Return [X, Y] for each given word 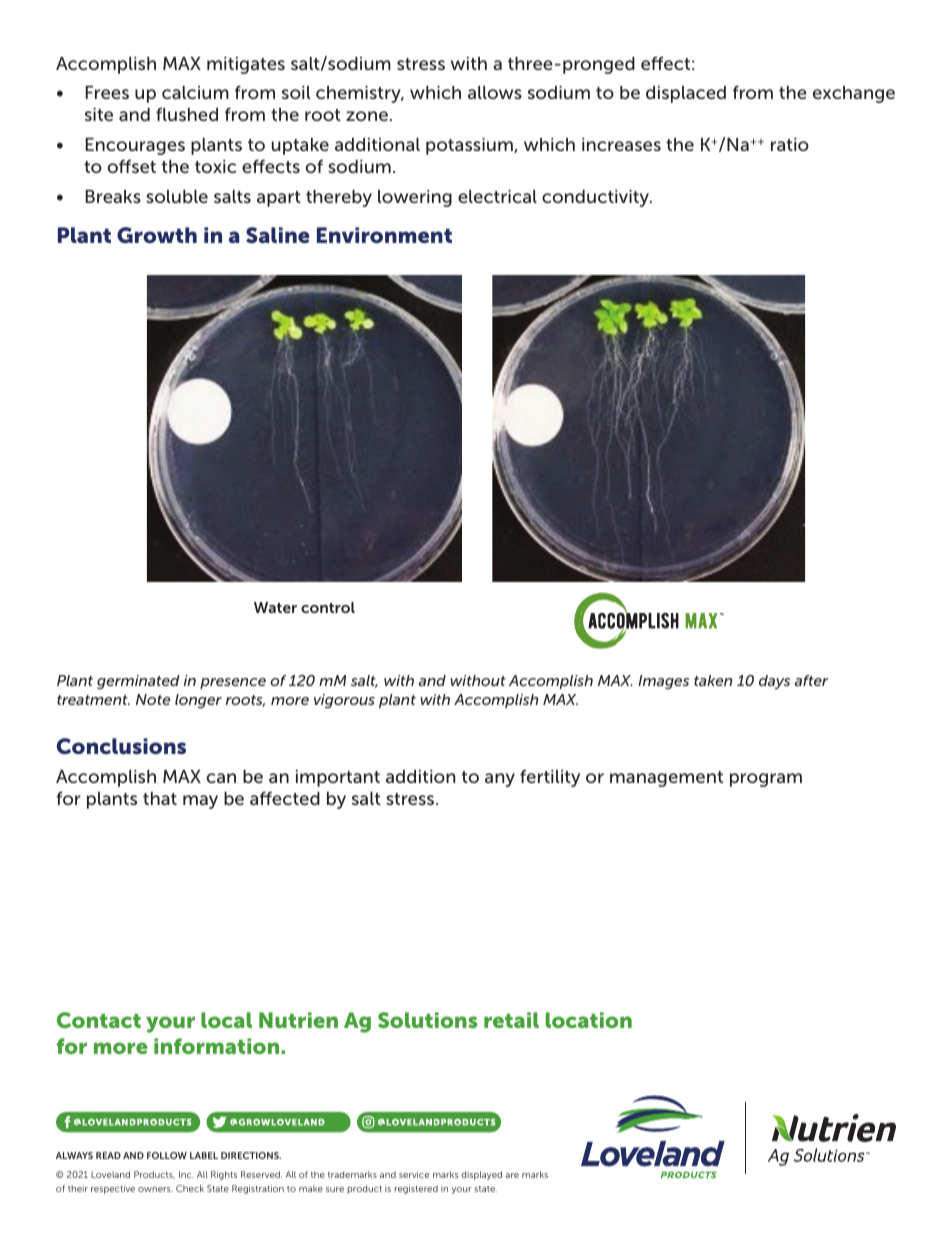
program [766, 780]
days [774, 682]
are [512, 1175]
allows [495, 92]
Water [275, 607]
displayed [481, 1175]
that [160, 798]
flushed [187, 114]
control [328, 607]
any [500, 780]
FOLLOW [167, 1155]
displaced [686, 94]
